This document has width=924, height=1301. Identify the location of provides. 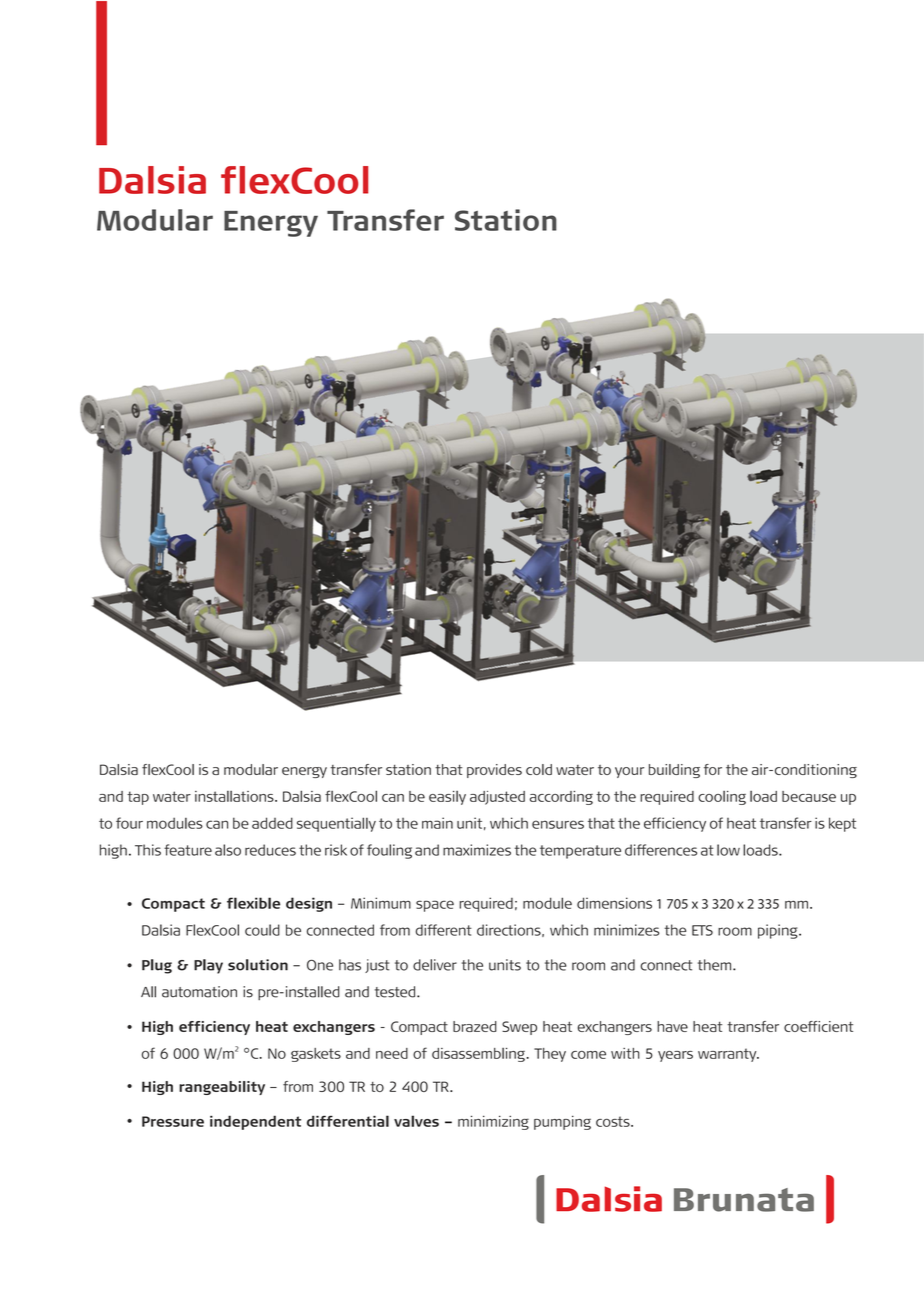
(494, 771).
